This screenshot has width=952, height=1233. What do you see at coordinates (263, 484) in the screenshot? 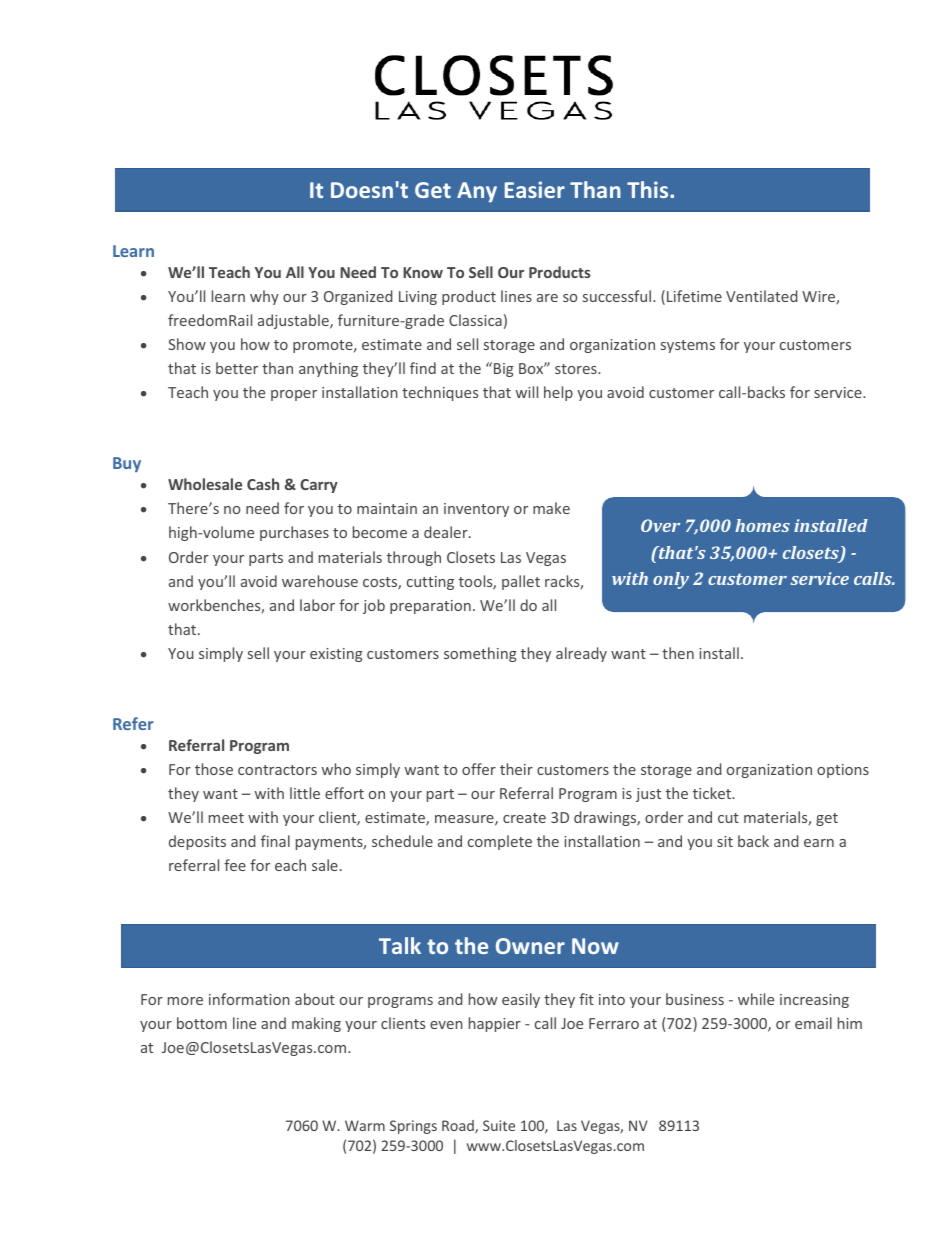
I see `Cash` at bounding box center [263, 484].
